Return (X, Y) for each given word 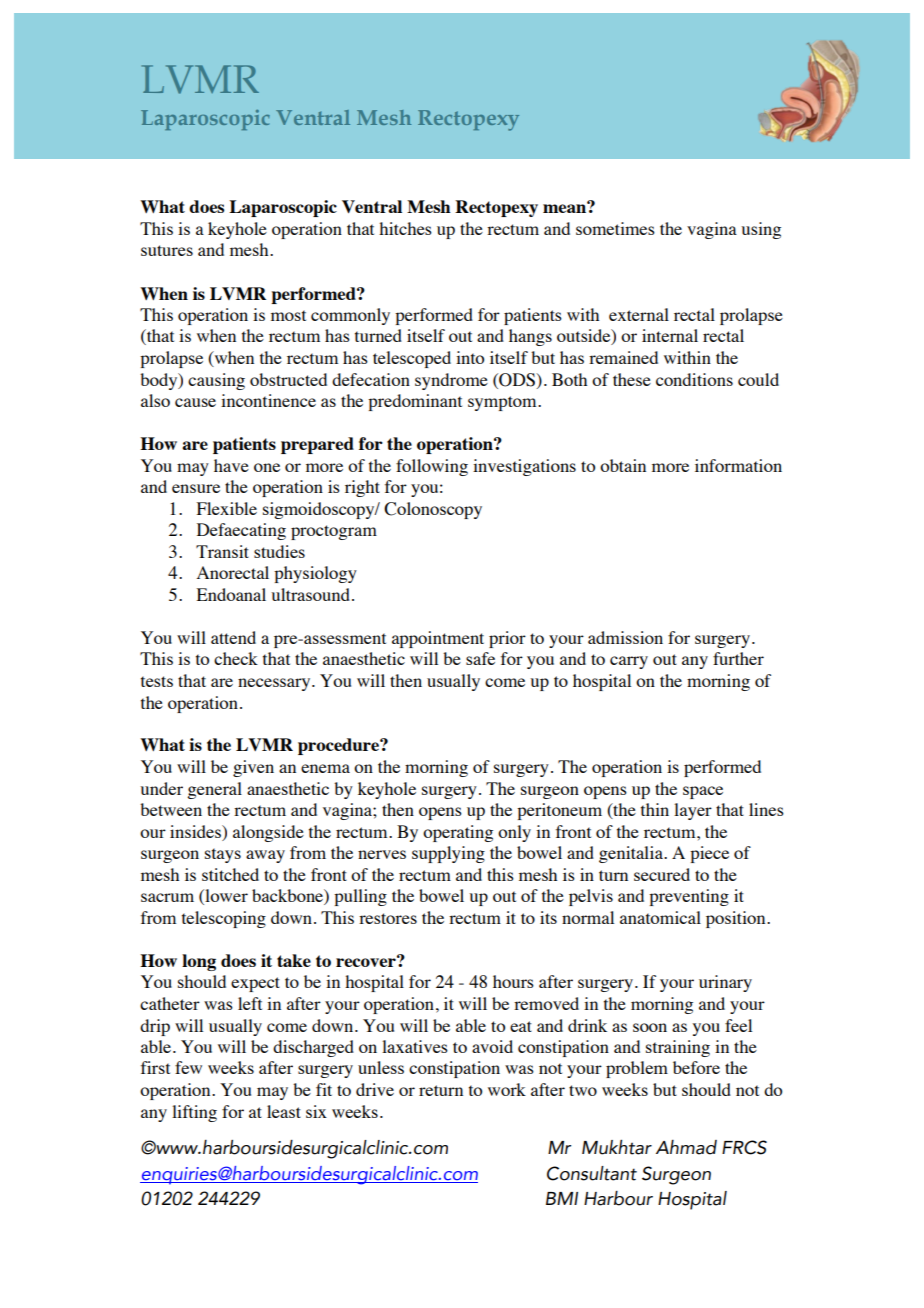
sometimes (615, 228)
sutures (167, 250)
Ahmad (686, 1147)
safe (480, 658)
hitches (405, 228)
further (738, 658)
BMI (562, 1198)
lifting (194, 1113)
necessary (275, 684)
